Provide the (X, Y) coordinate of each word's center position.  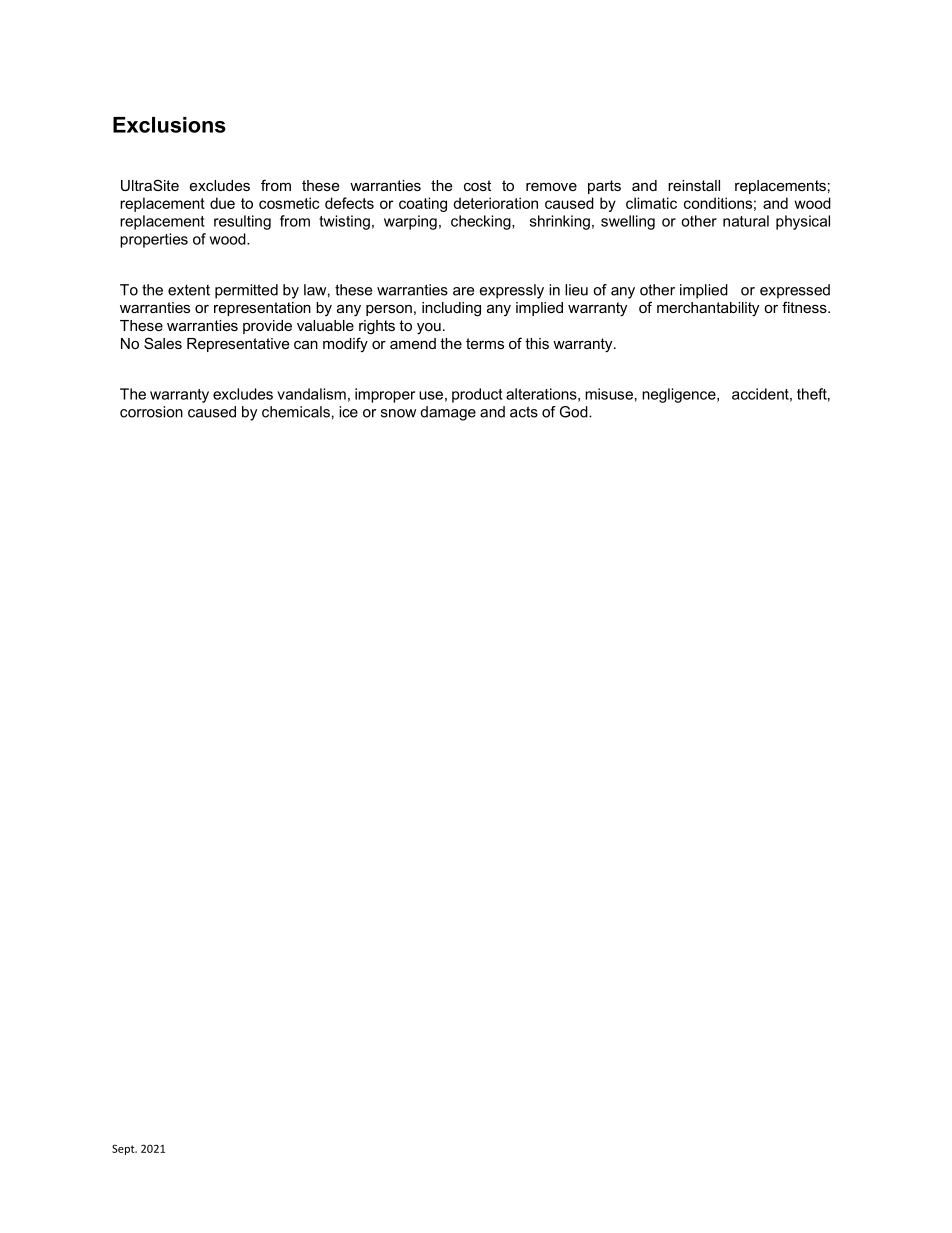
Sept (124, 1149)
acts (524, 412)
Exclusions (169, 125)
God (575, 412)
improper (385, 395)
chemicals (296, 412)
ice (348, 412)
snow (398, 413)
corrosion (151, 412)
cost (477, 185)
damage (448, 413)
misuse (609, 394)
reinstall (694, 185)
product (477, 395)
